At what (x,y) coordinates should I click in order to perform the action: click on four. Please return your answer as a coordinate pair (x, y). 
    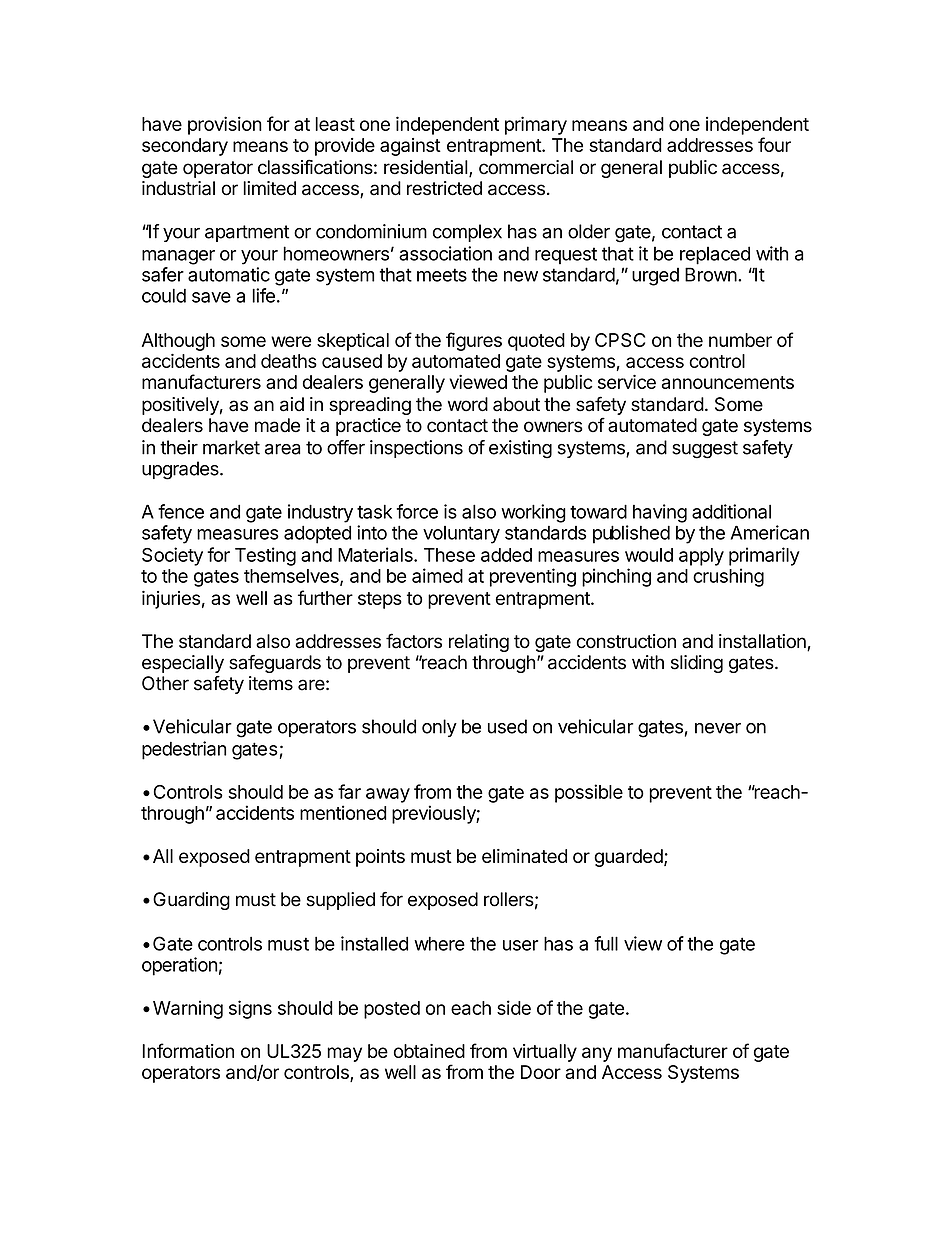
    Looking at the image, I should click on (774, 144).
